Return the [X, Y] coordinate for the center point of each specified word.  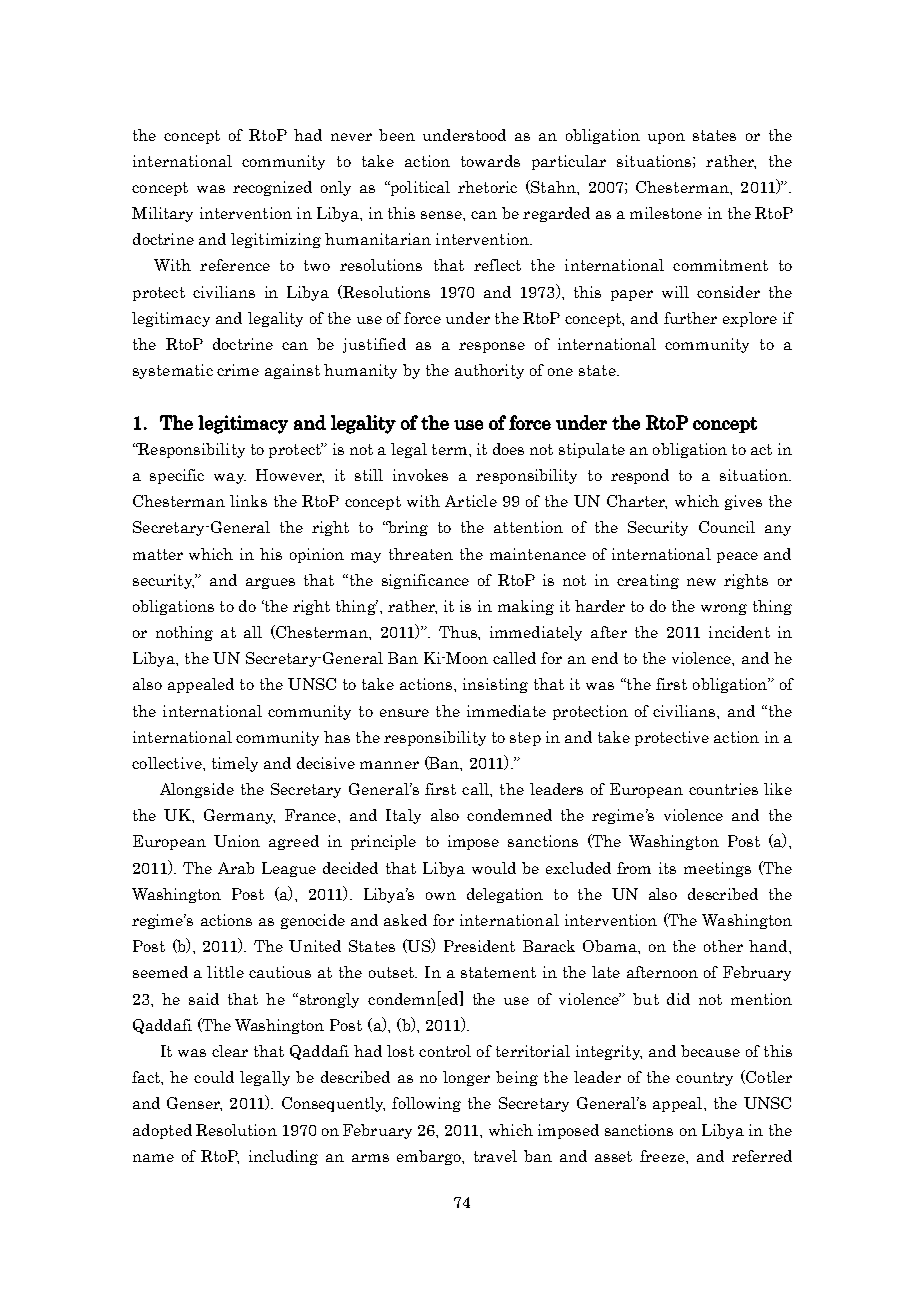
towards [490, 161]
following [426, 1104]
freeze [663, 1156]
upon [666, 138]
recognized [272, 188]
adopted [162, 1131]
